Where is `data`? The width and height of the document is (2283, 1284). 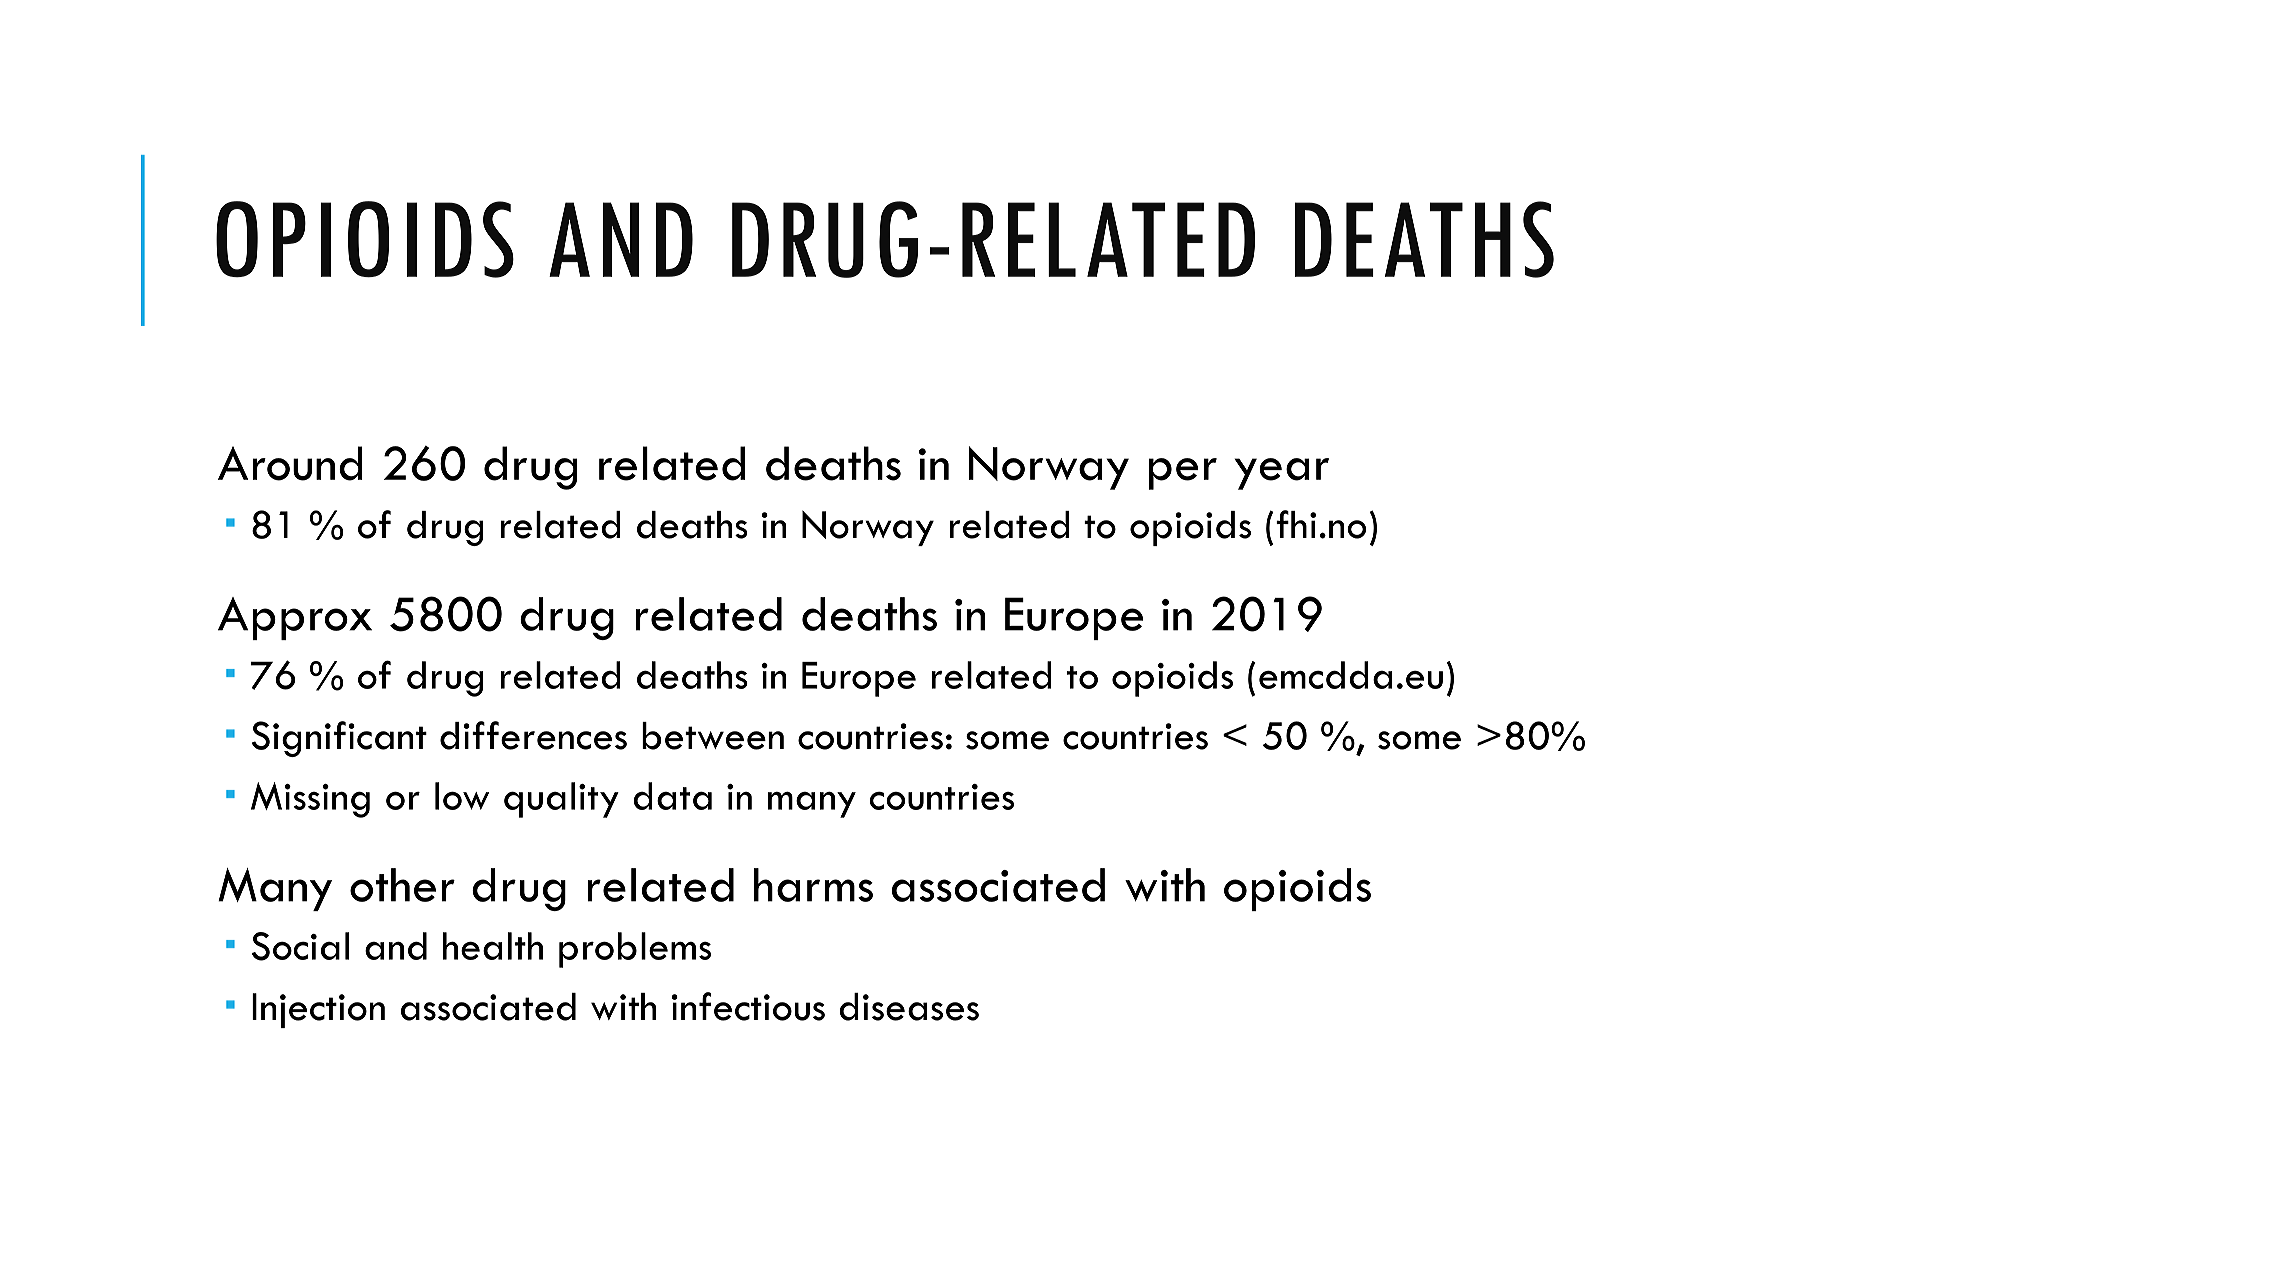 data is located at coordinates (672, 796).
